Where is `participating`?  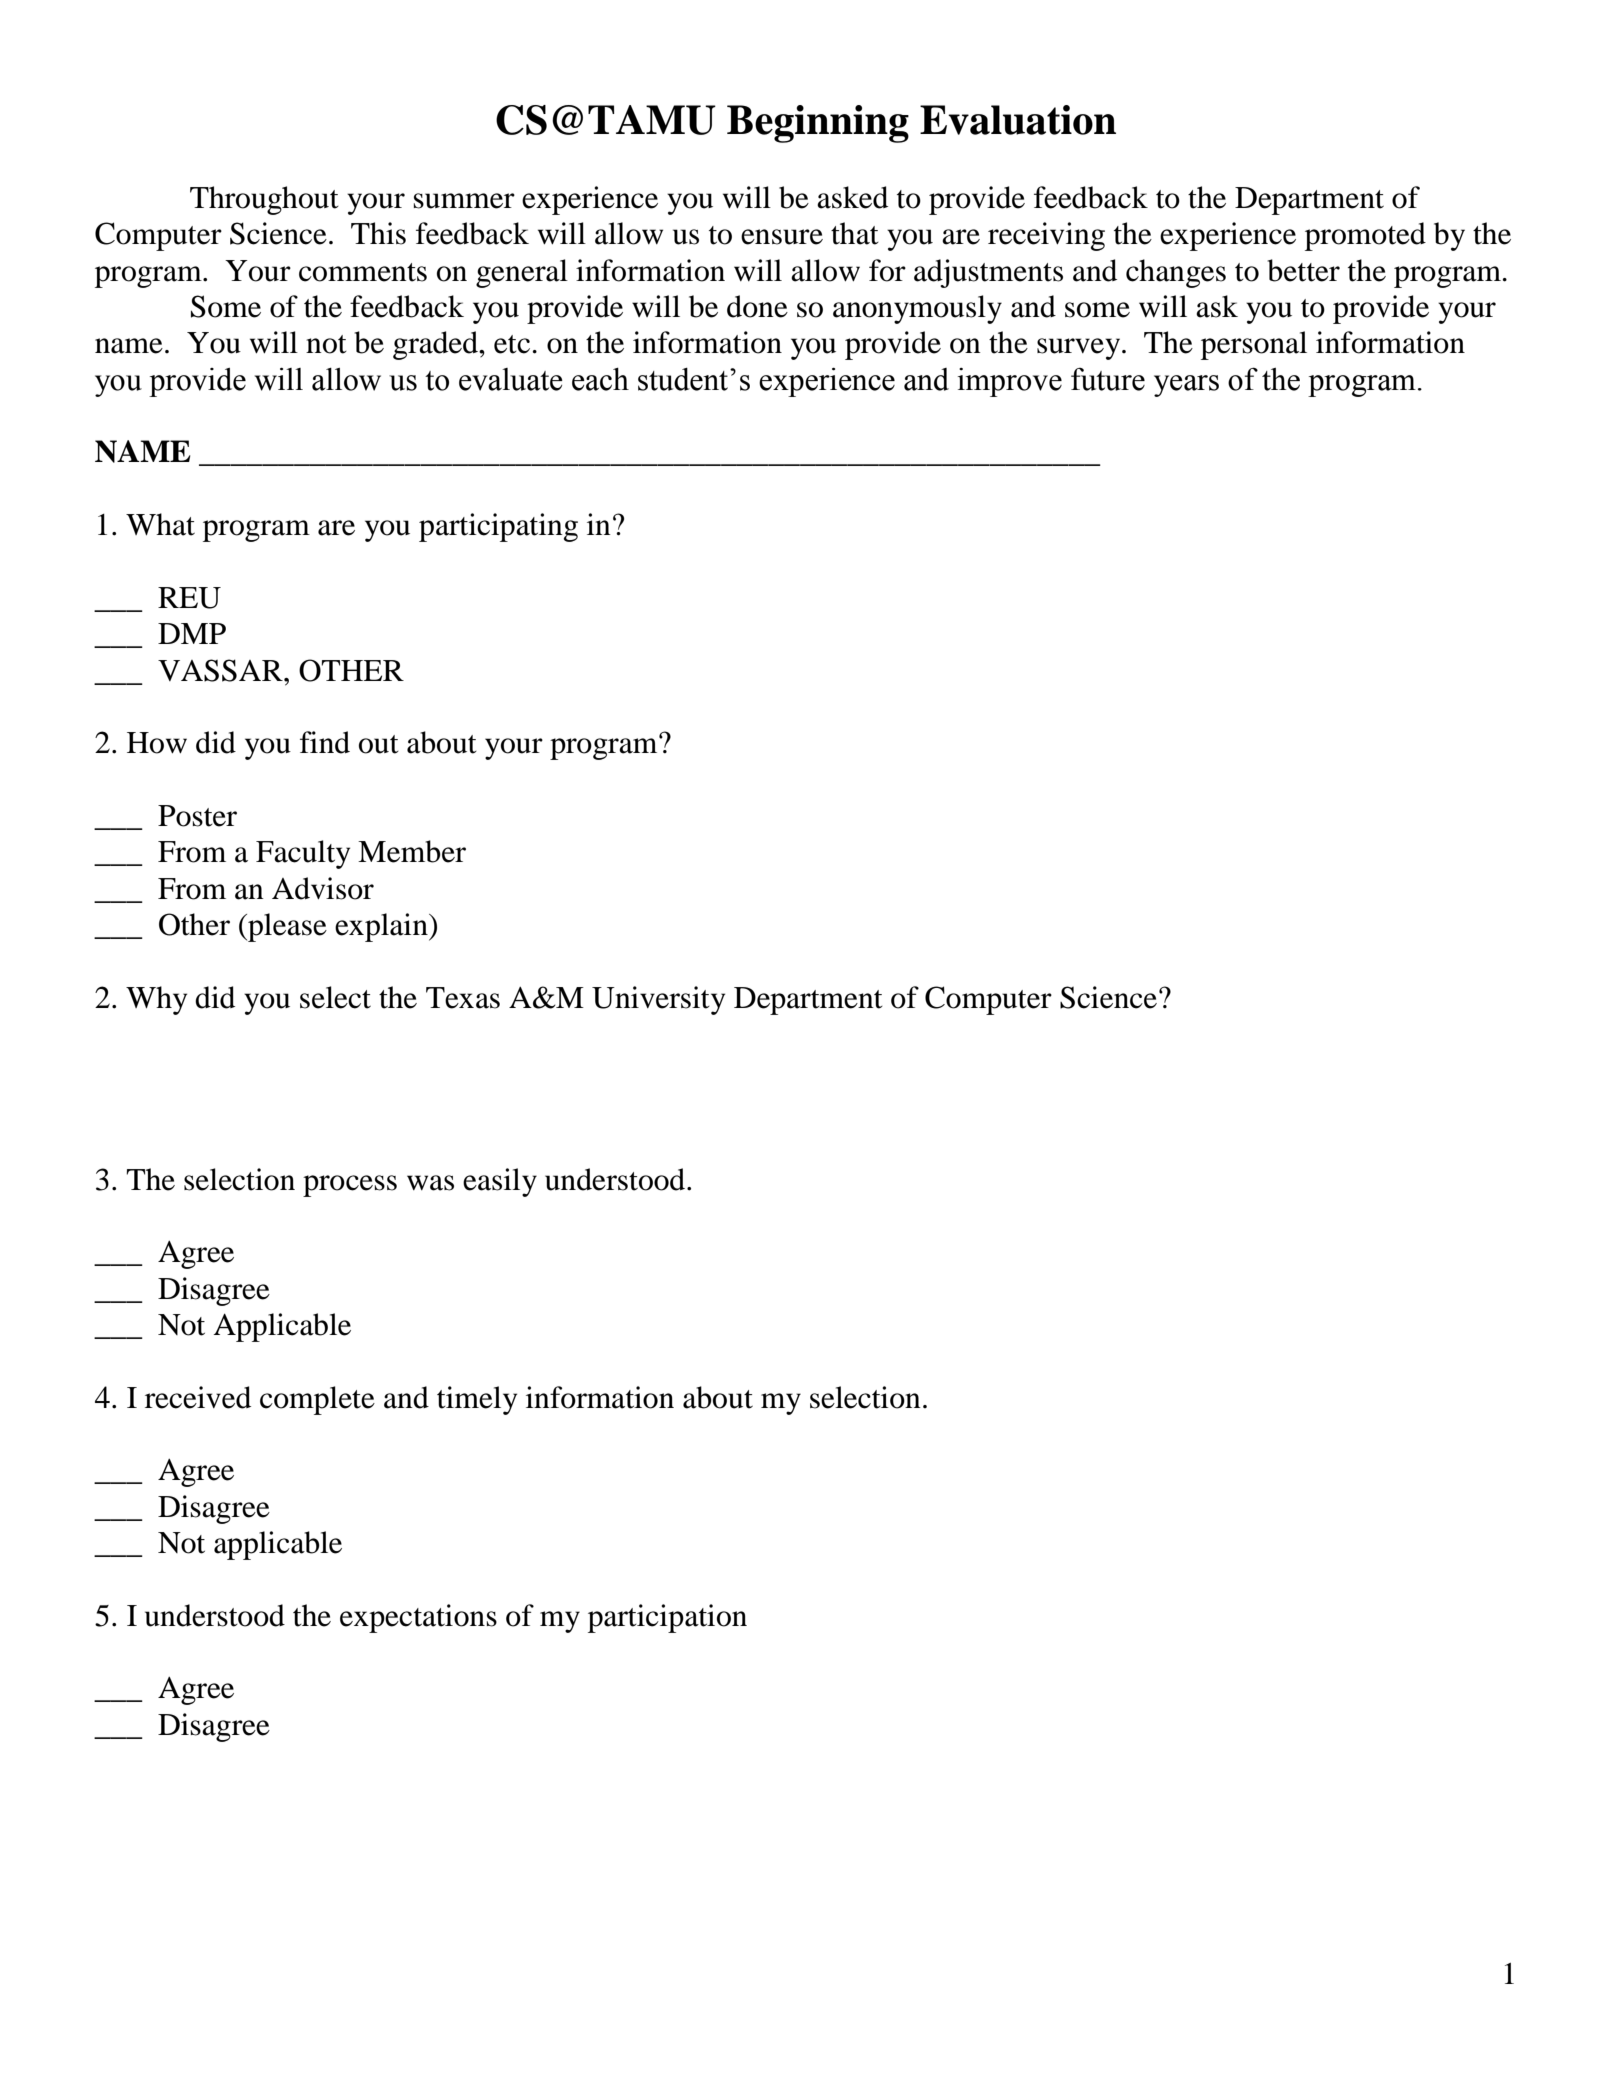
participating is located at coordinates (498, 527).
